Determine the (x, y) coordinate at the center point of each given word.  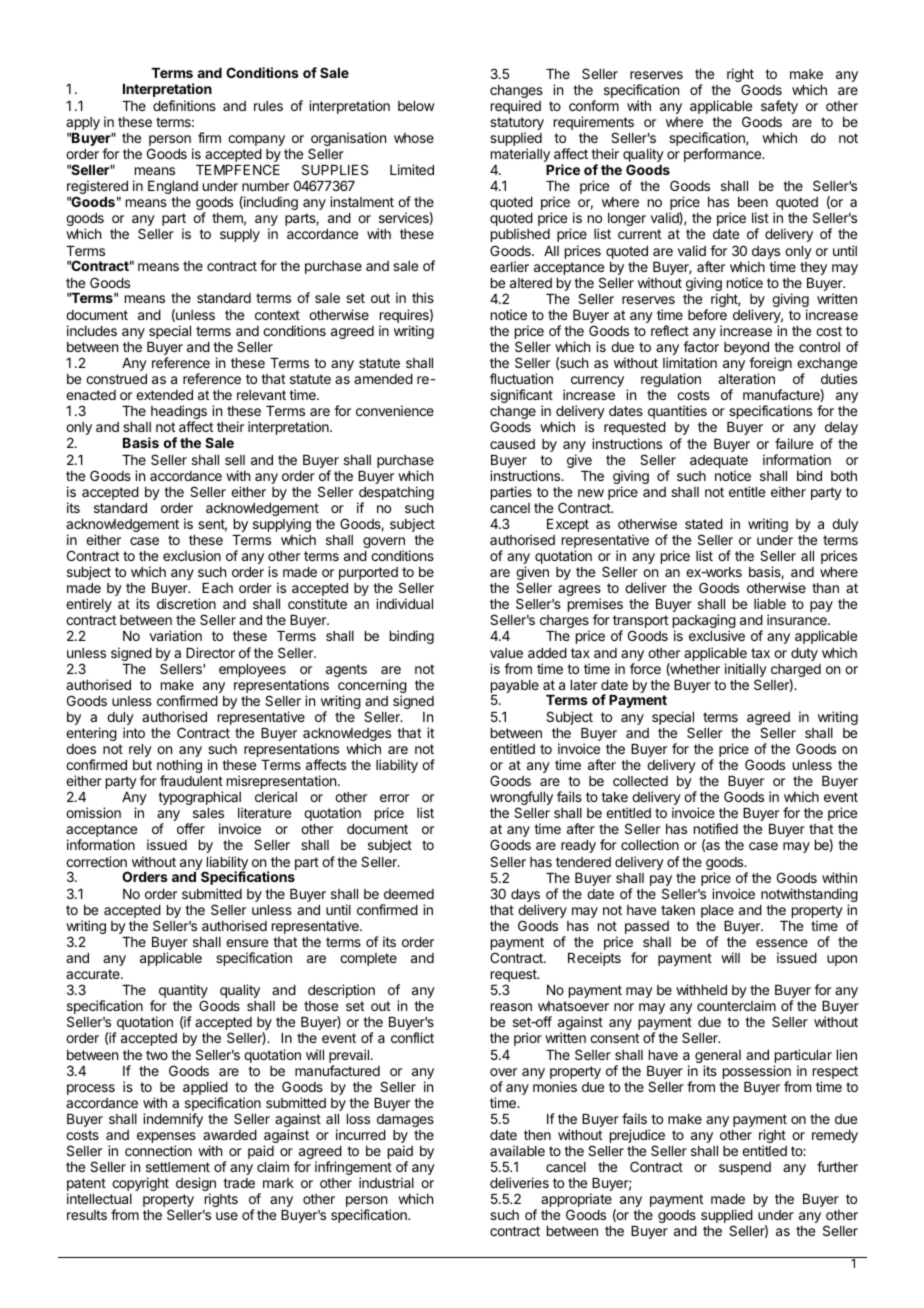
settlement (178, 1167)
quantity (183, 992)
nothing (179, 767)
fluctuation (521, 378)
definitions (184, 105)
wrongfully (521, 799)
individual (404, 603)
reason (511, 1007)
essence (782, 943)
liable (770, 603)
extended (164, 395)
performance (723, 155)
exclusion (192, 555)
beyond (746, 350)
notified (716, 828)
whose (414, 138)
